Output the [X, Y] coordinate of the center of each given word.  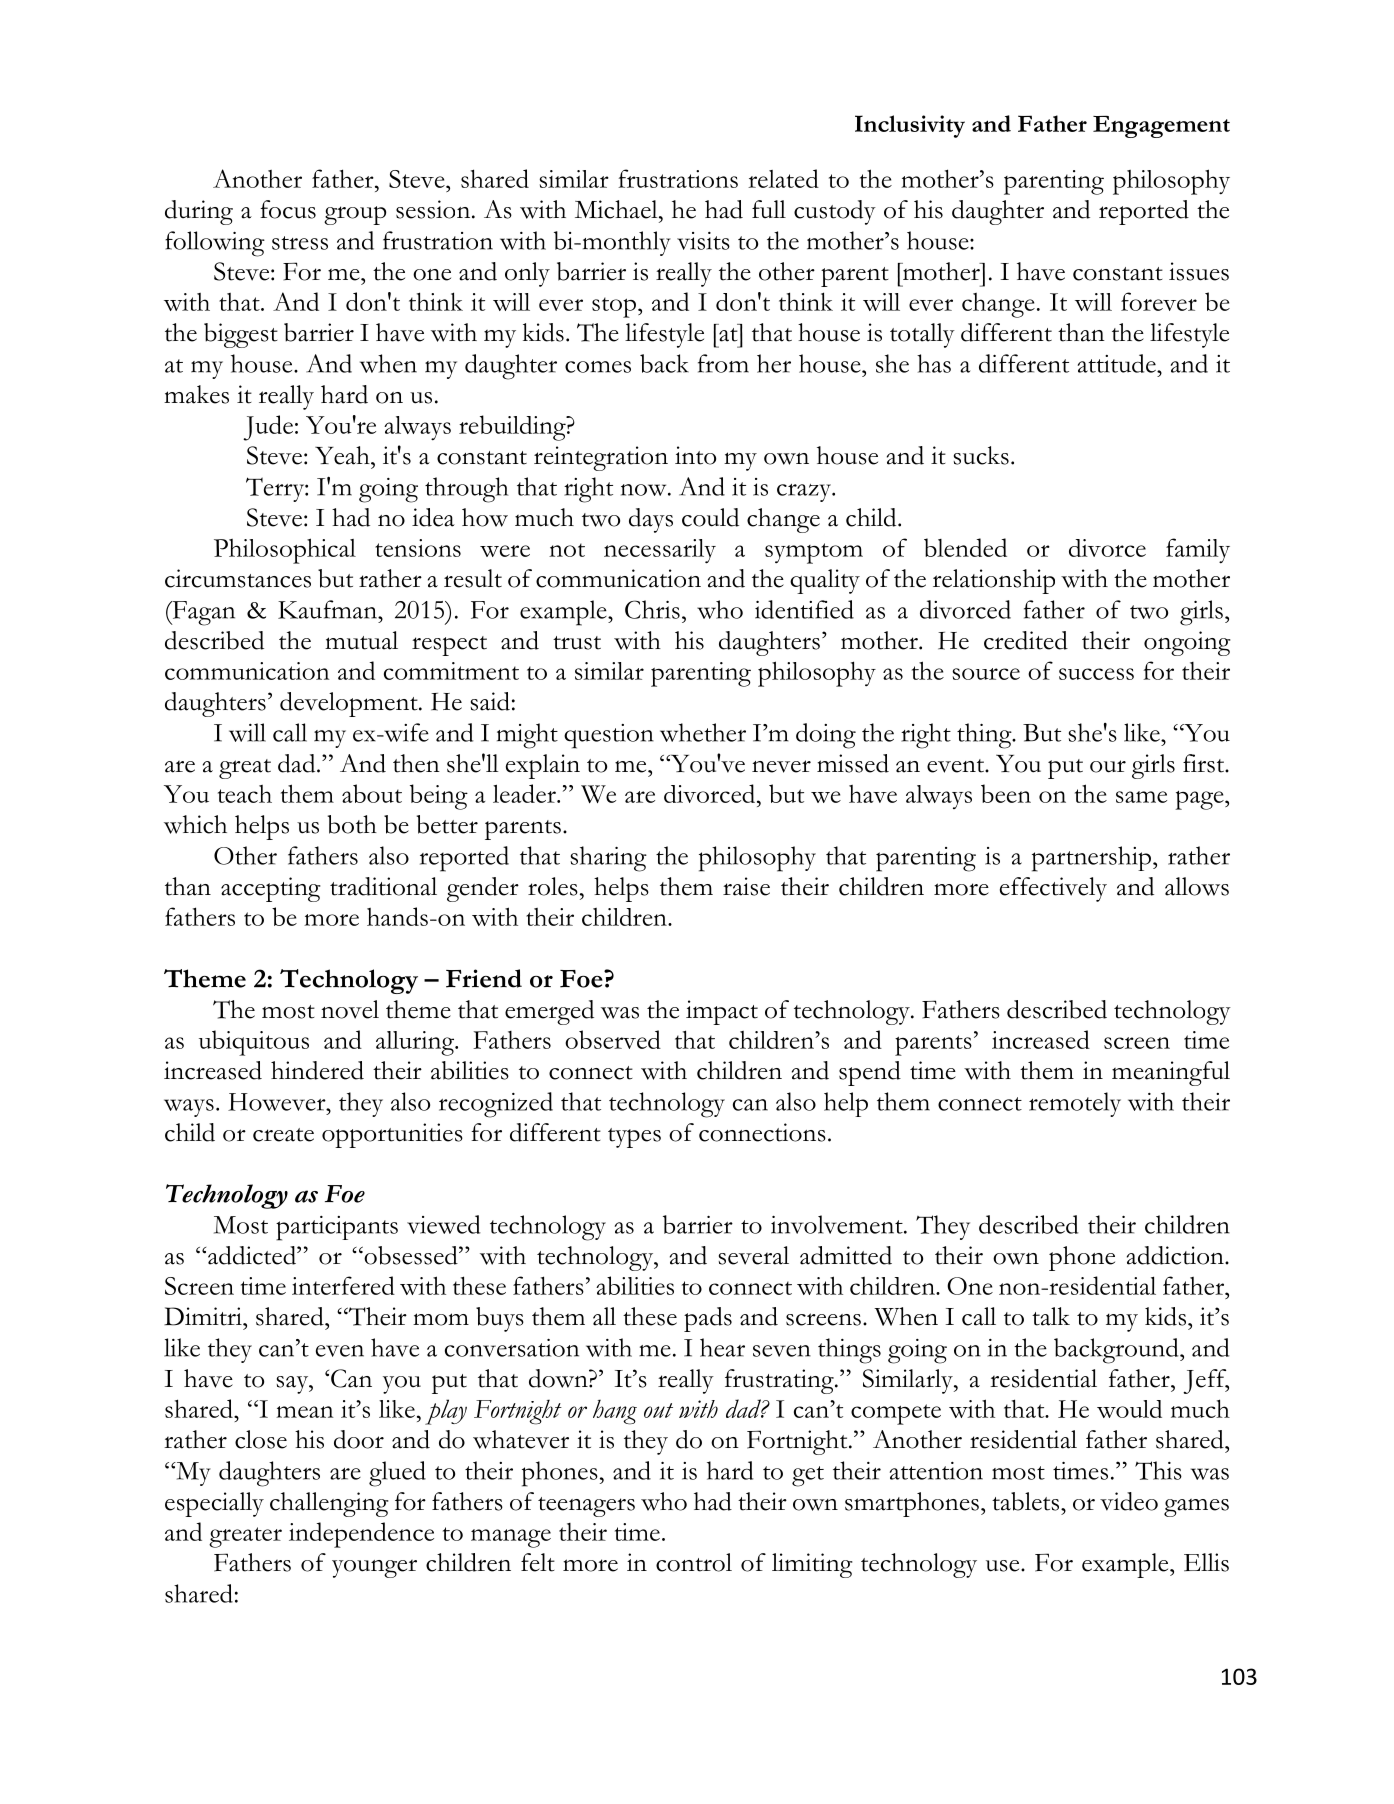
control [694, 1562]
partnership [1091, 859]
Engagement [1161, 127]
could [710, 517]
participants [337, 1228]
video [1129, 1501]
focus [288, 209]
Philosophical [285, 551]
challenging [329, 1504]
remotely [1075, 1104]
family [1198, 550]
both [352, 824]
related [783, 178]
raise [746, 886]
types [634, 1138]
